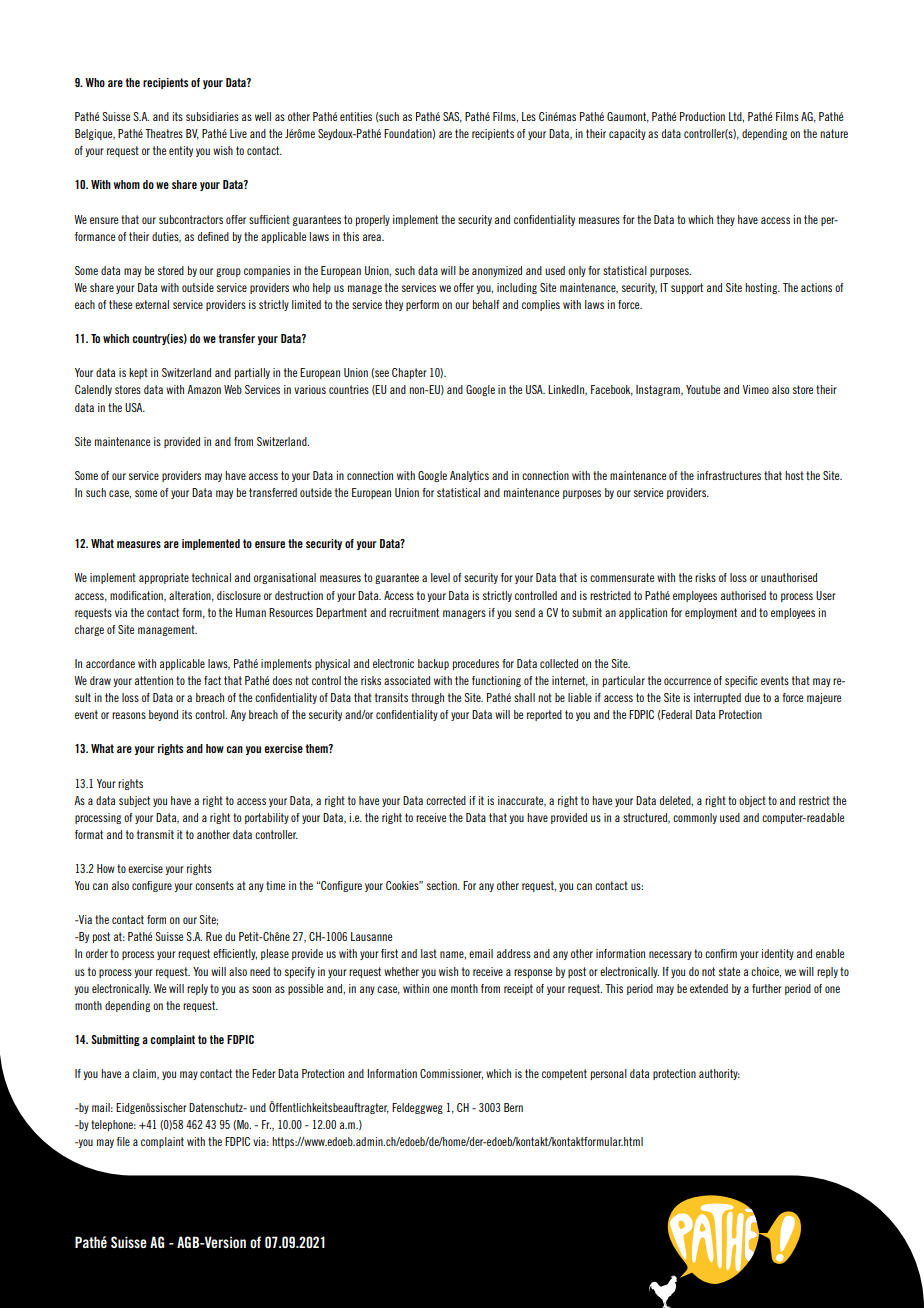 The image size is (924, 1308). Describe the element at coordinates (113, 1125) in the page. I see `telephone` at that location.
